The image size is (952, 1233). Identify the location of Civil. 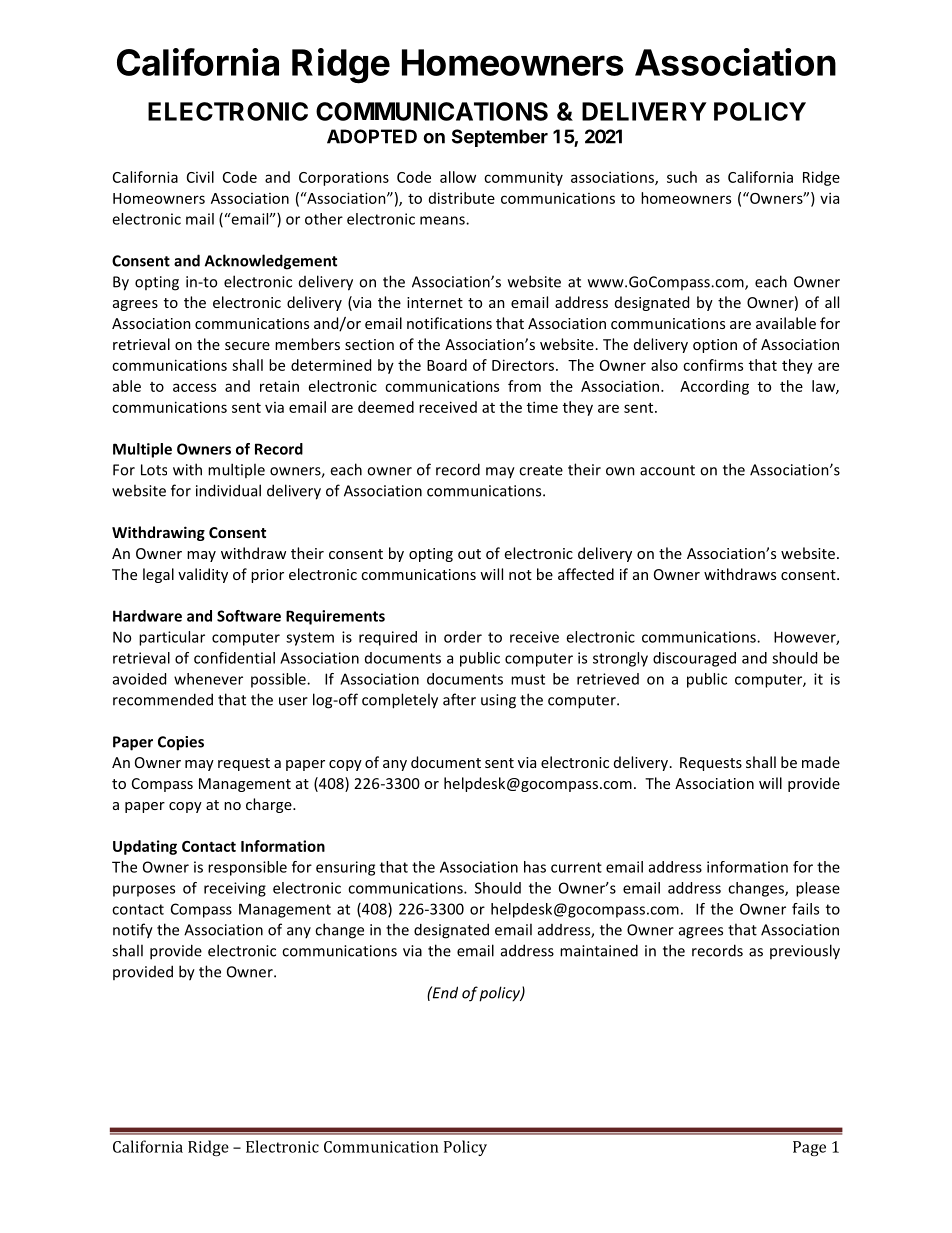
(200, 177).
